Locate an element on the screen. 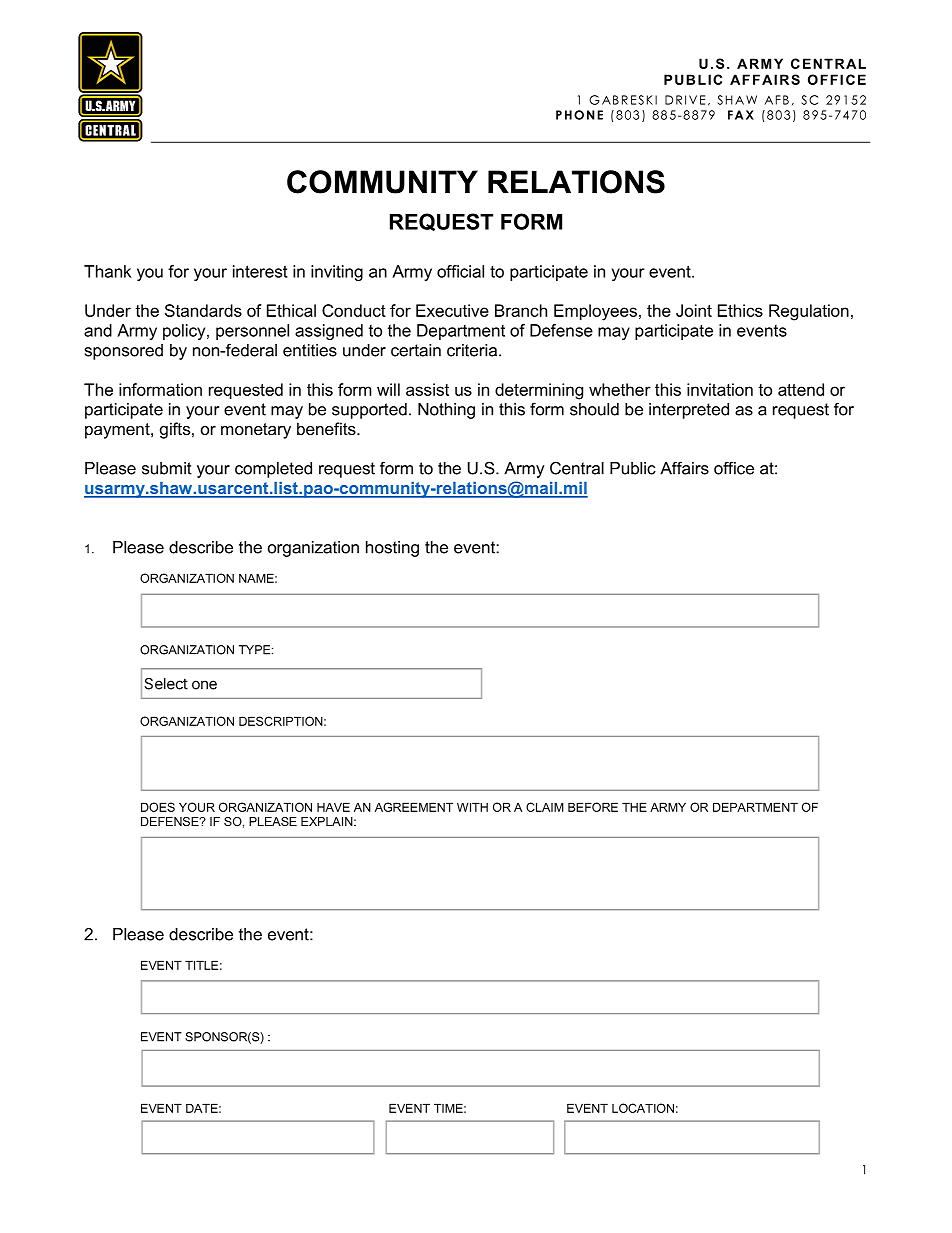  submit is located at coordinates (167, 468).
